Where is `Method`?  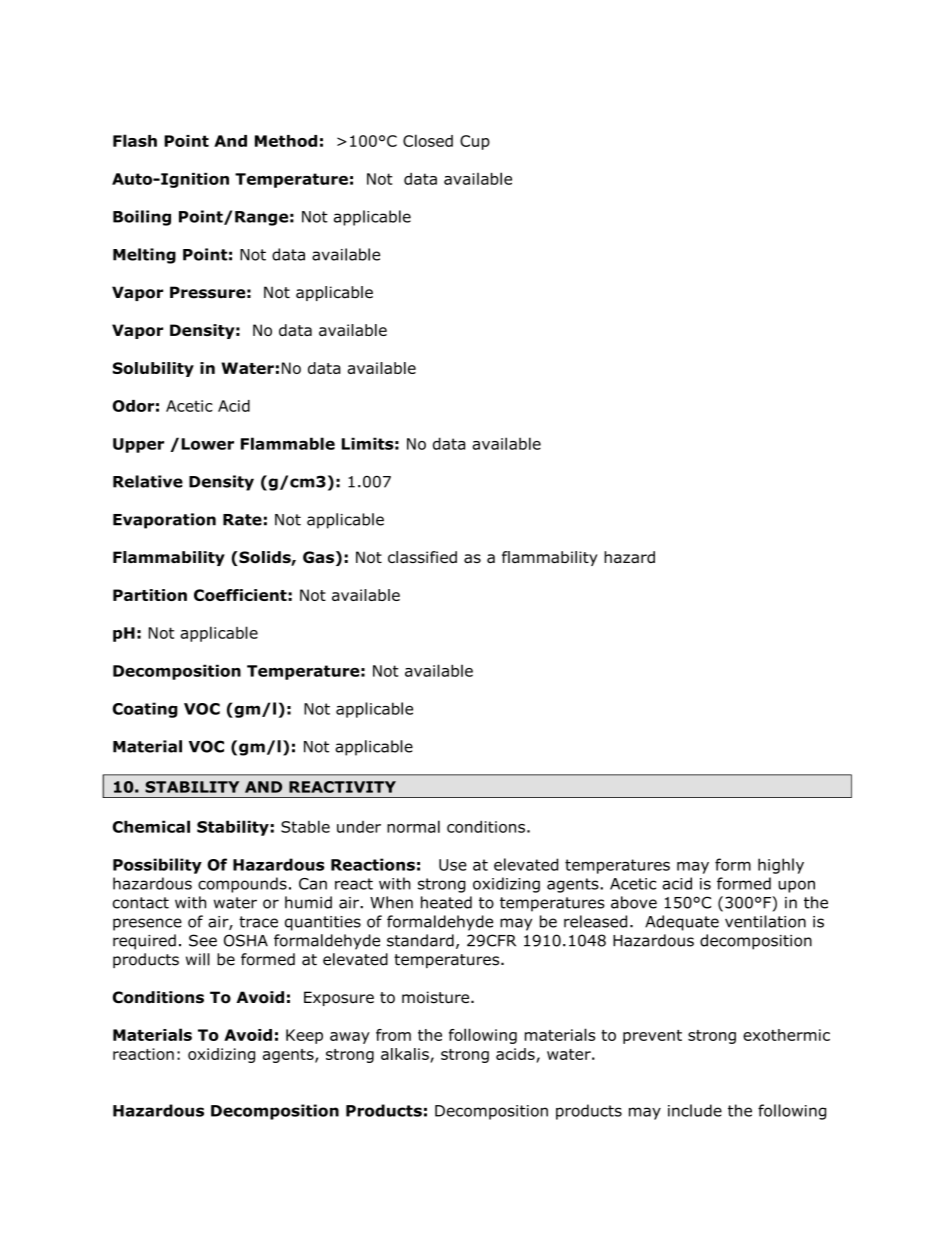 Method is located at coordinates (286, 141).
